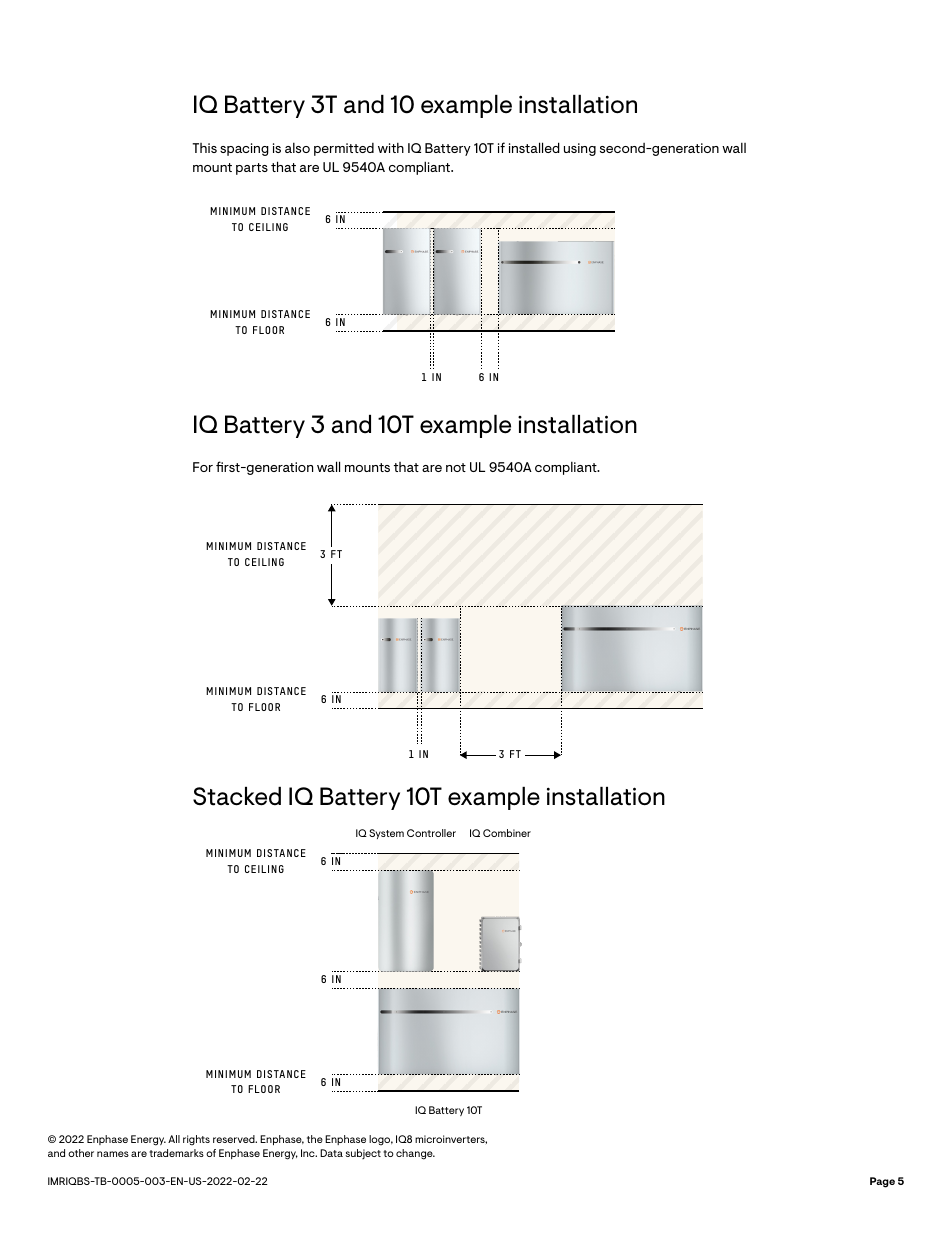 This document has height=1233, width=952. What do you see at coordinates (176, 1153) in the document?
I see `trademarks` at bounding box center [176, 1153].
